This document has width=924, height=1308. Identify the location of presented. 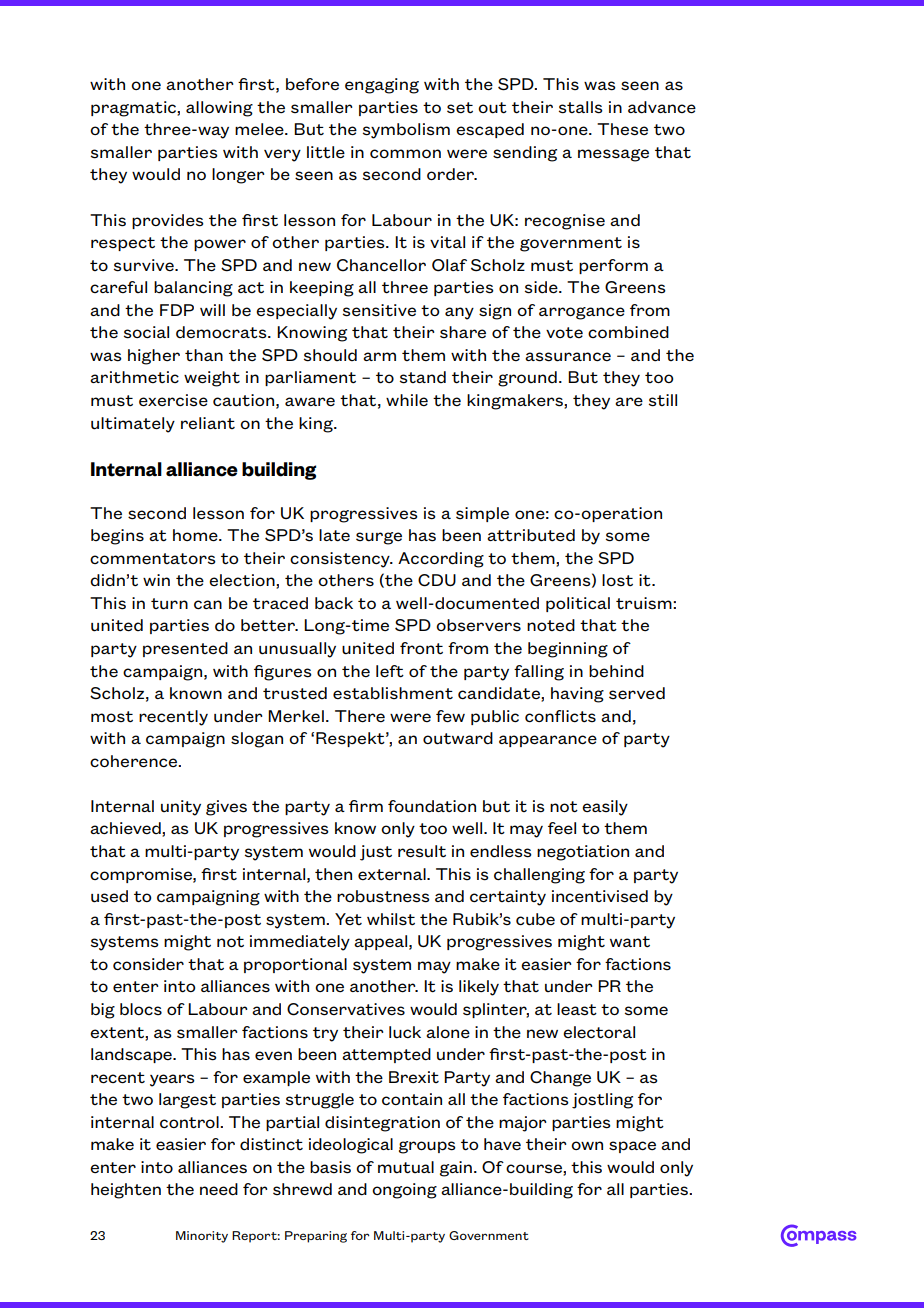
(185, 649).
